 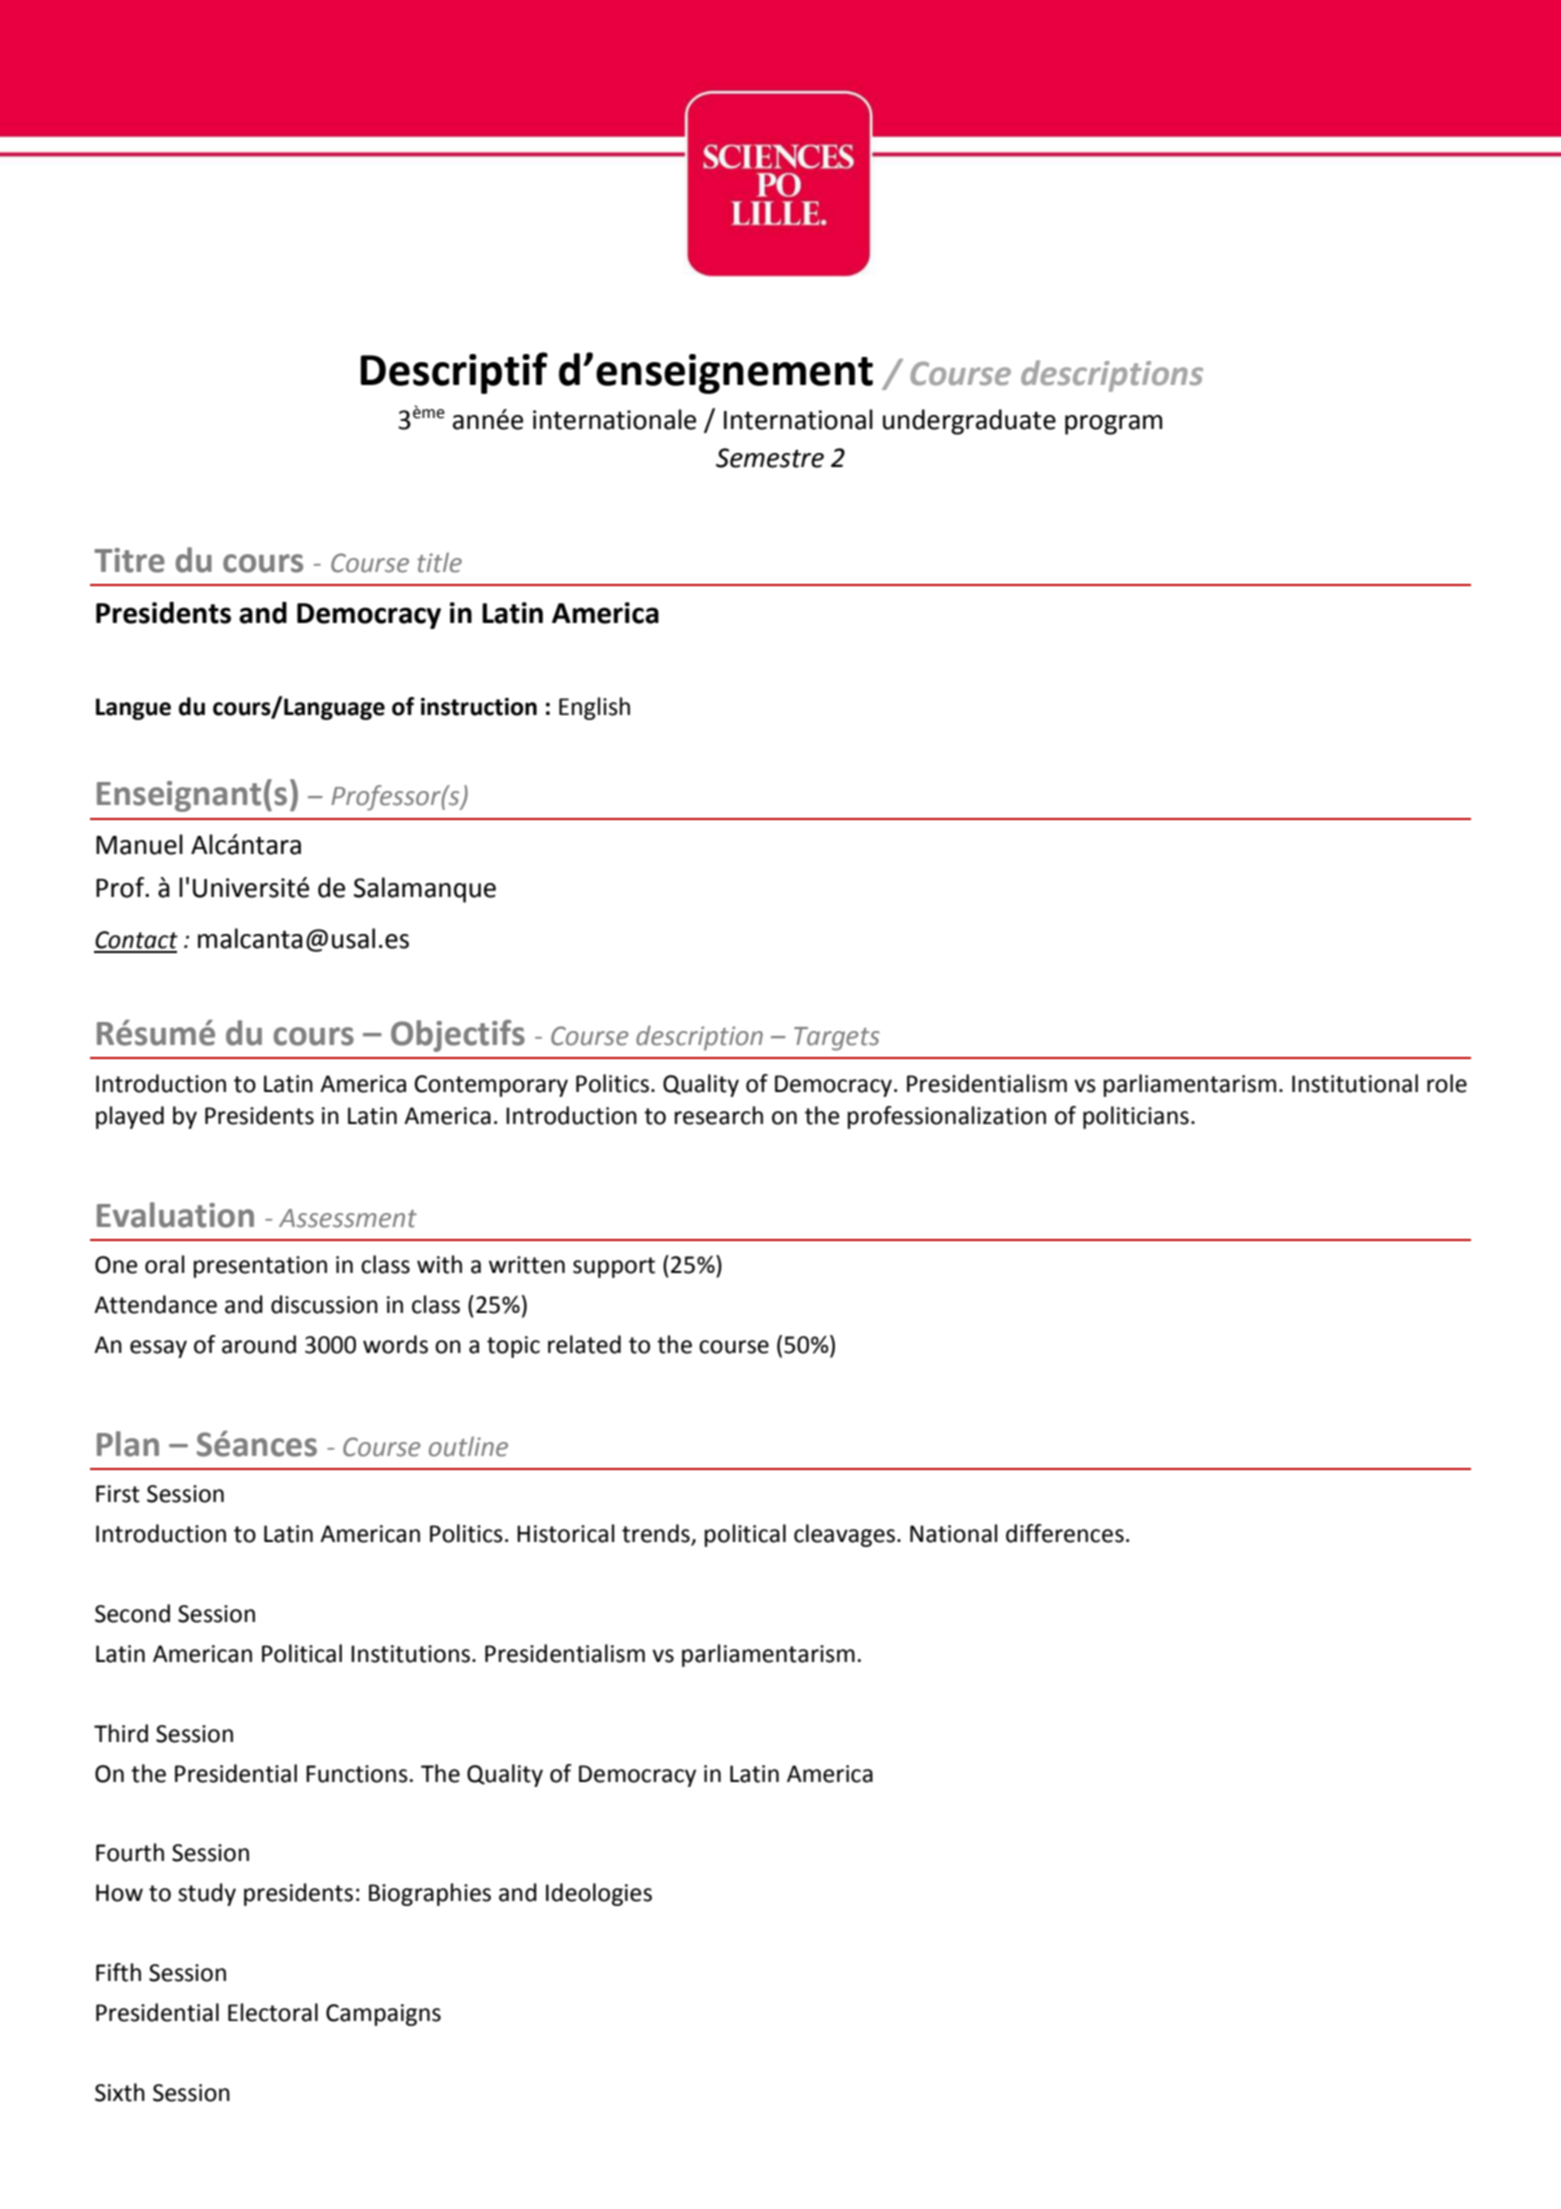 I want to click on Manuel, so click(x=139, y=844).
